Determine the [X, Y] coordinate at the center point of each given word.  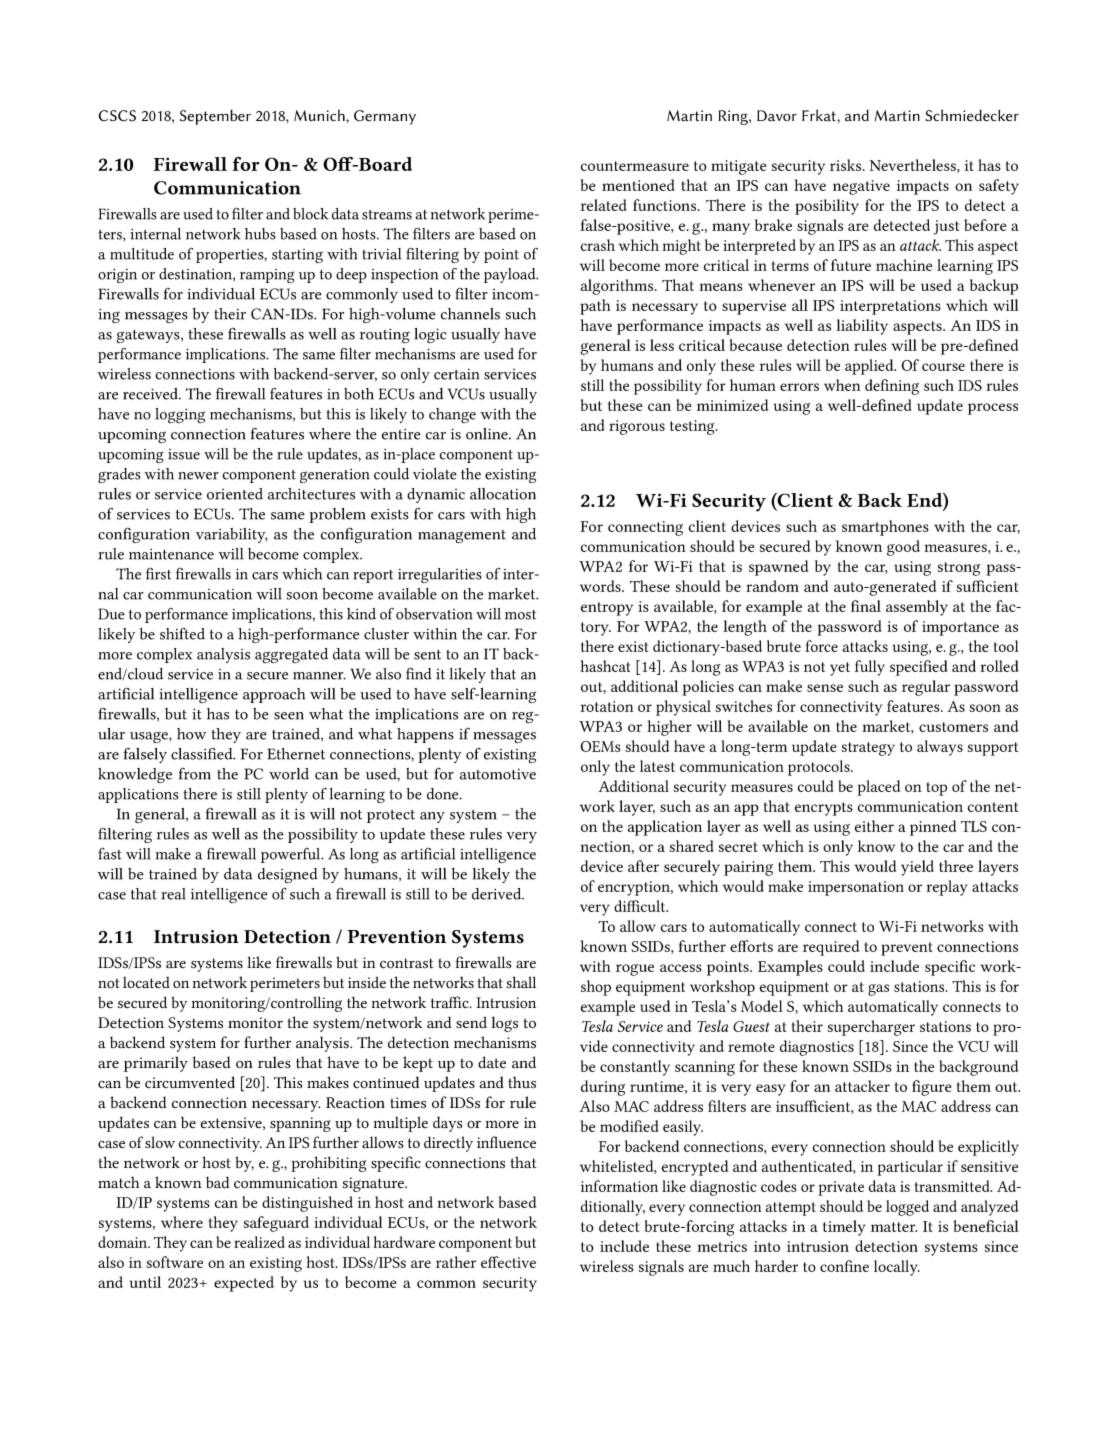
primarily [156, 1064]
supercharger [871, 1028]
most [520, 615]
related [603, 205]
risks [847, 165]
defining [892, 387]
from [195, 774]
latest [657, 766]
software [174, 1262]
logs [504, 1024]
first [158, 574]
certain [456, 374]
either [874, 826]
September [215, 117]
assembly [917, 608]
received [152, 394]
